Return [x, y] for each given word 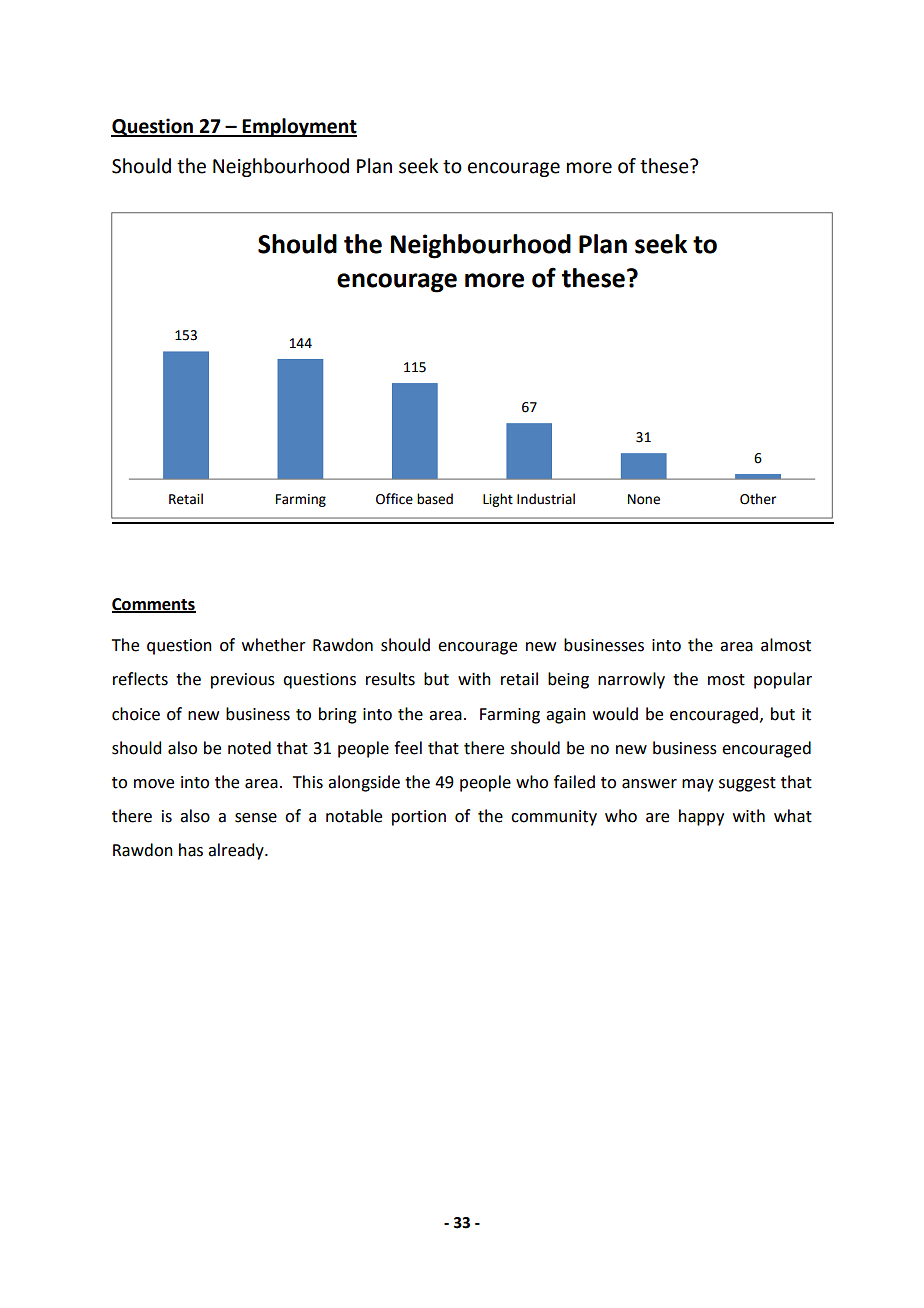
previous [243, 681]
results [390, 679]
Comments [154, 605]
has [191, 850]
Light [498, 500]
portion [419, 818]
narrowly [631, 680]
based [435, 499]
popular [783, 680]
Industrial [546, 499]
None [644, 499]
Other [758, 499]
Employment [299, 127]
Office [394, 499]
